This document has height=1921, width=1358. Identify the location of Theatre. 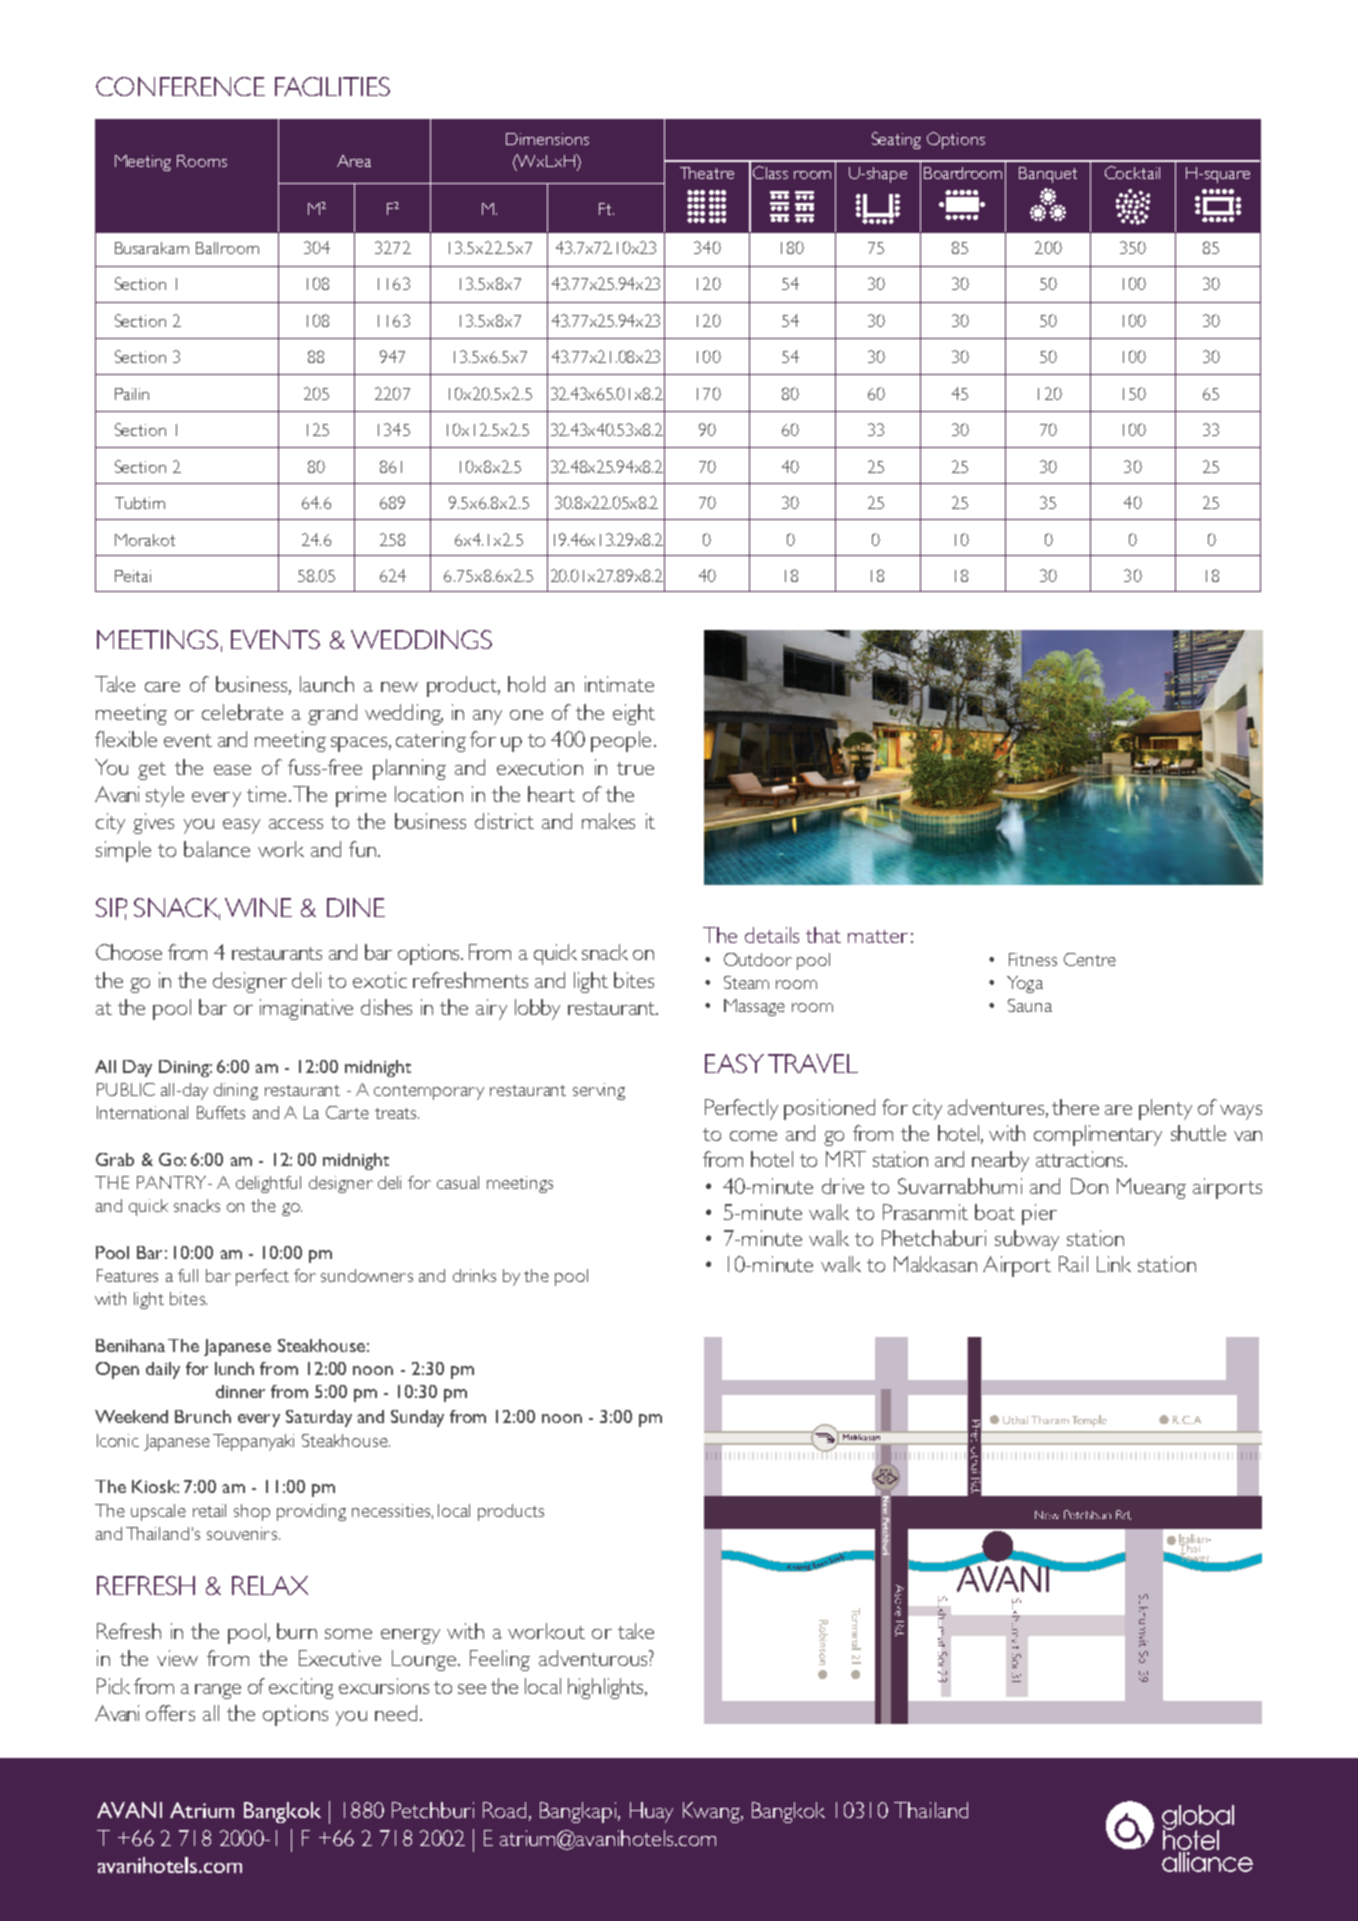
(707, 173).
